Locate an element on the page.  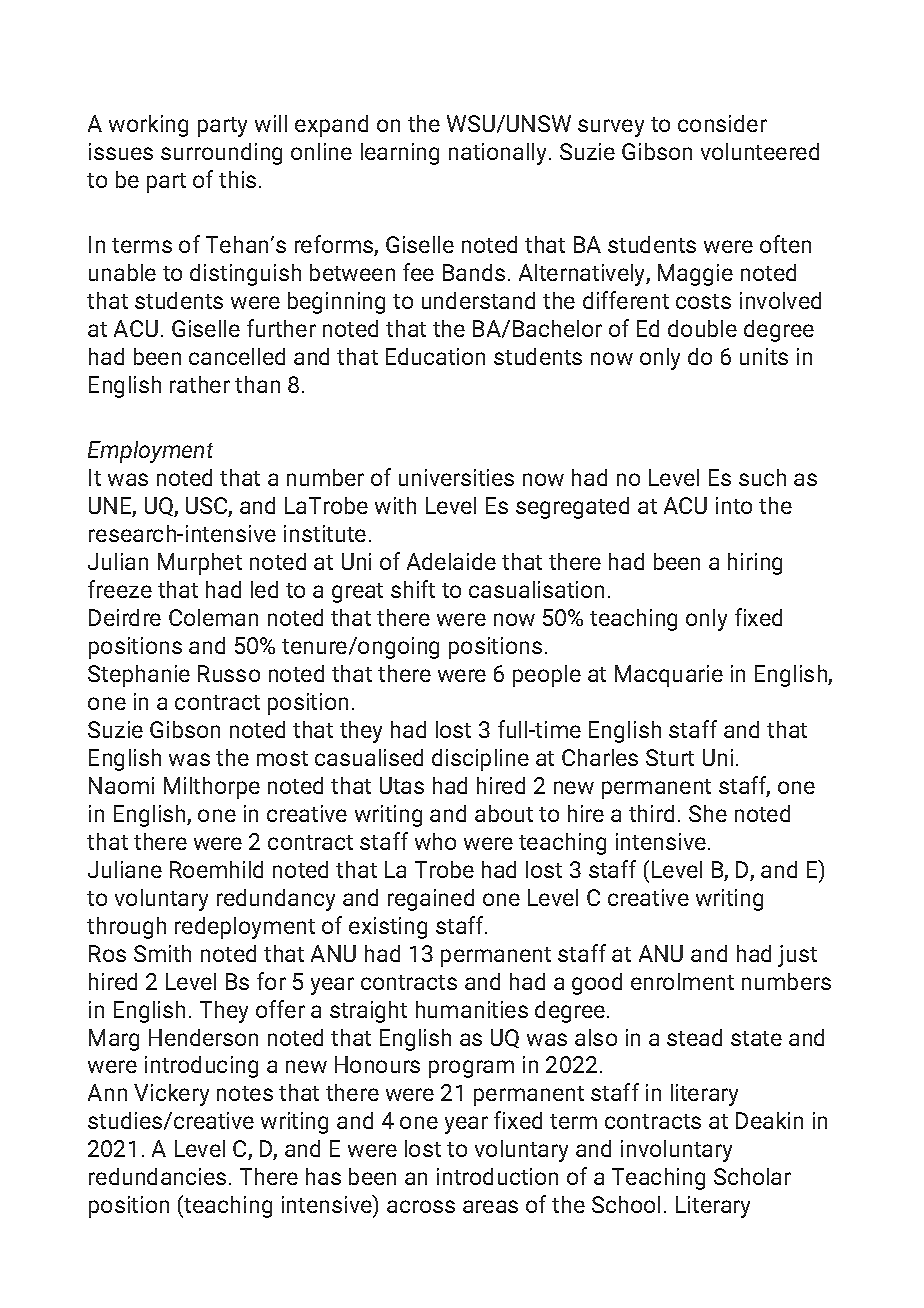
Macquarie is located at coordinates (669, 676).
